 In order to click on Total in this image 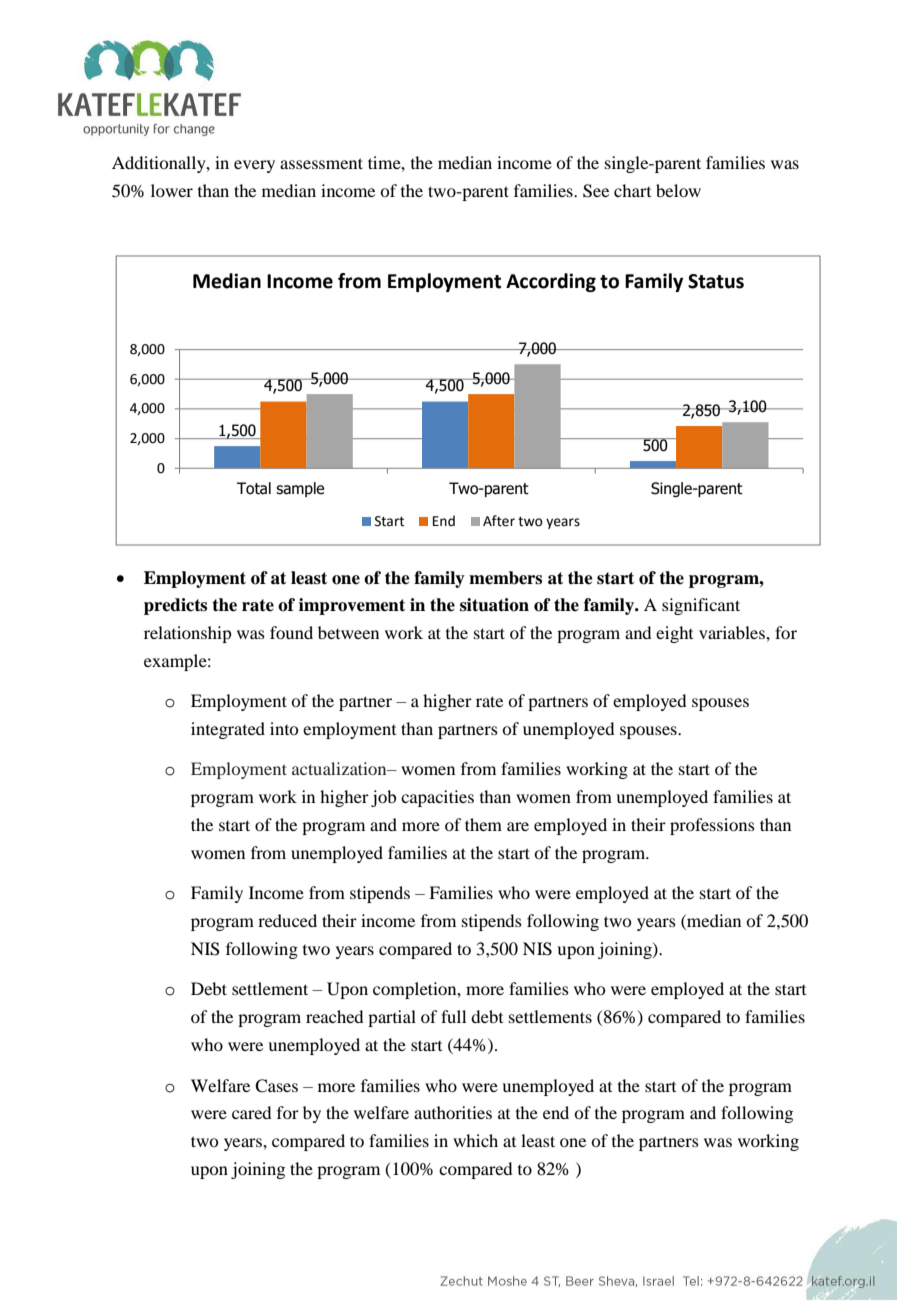, I will do `click(254, 488)`.
